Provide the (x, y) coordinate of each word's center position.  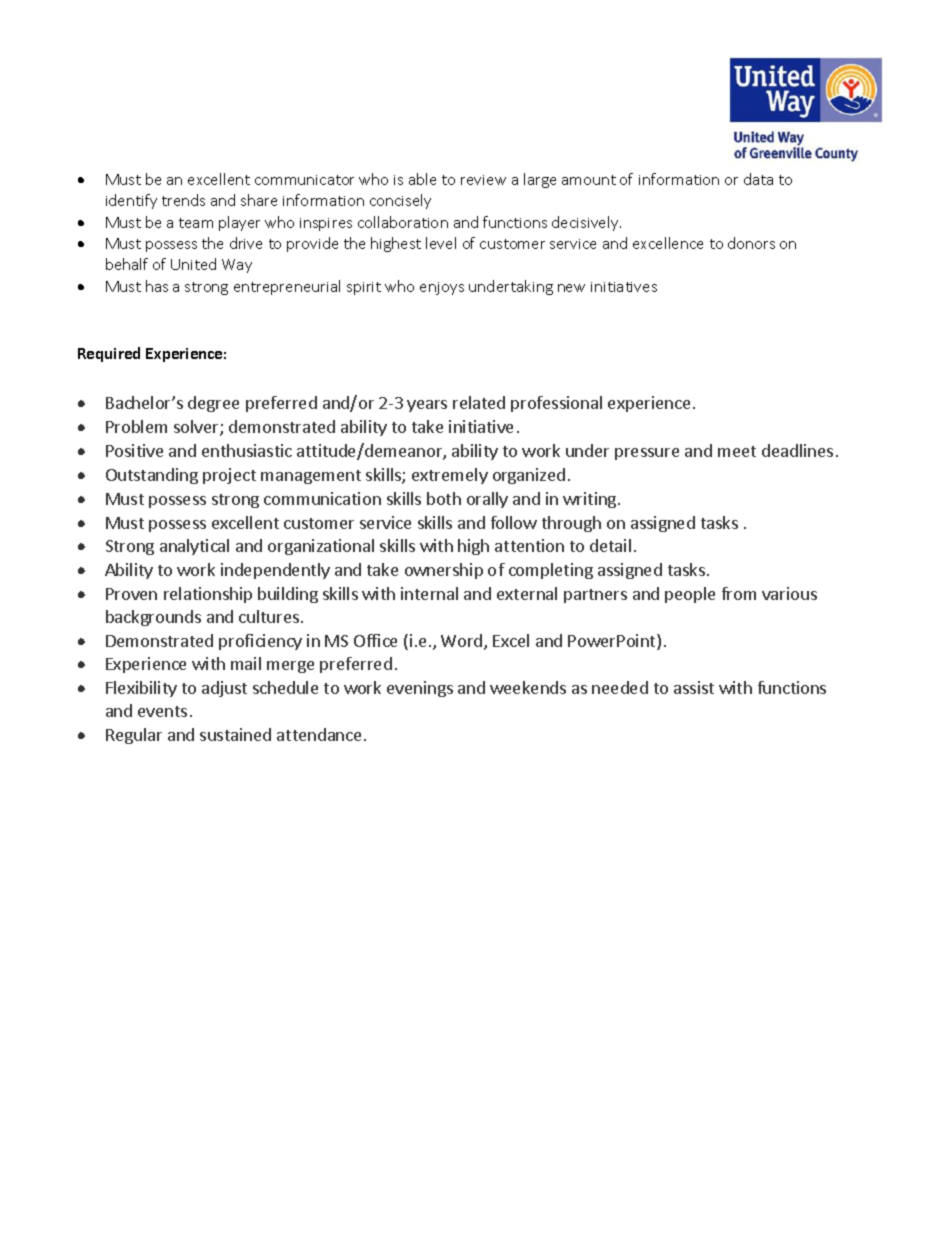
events (162, 711)
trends (183, 200)
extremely (450, 476)
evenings (420, 689)
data (758, 179)
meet (737, 451)
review (483, 180)
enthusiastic (247, 450)
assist (694, 687)
